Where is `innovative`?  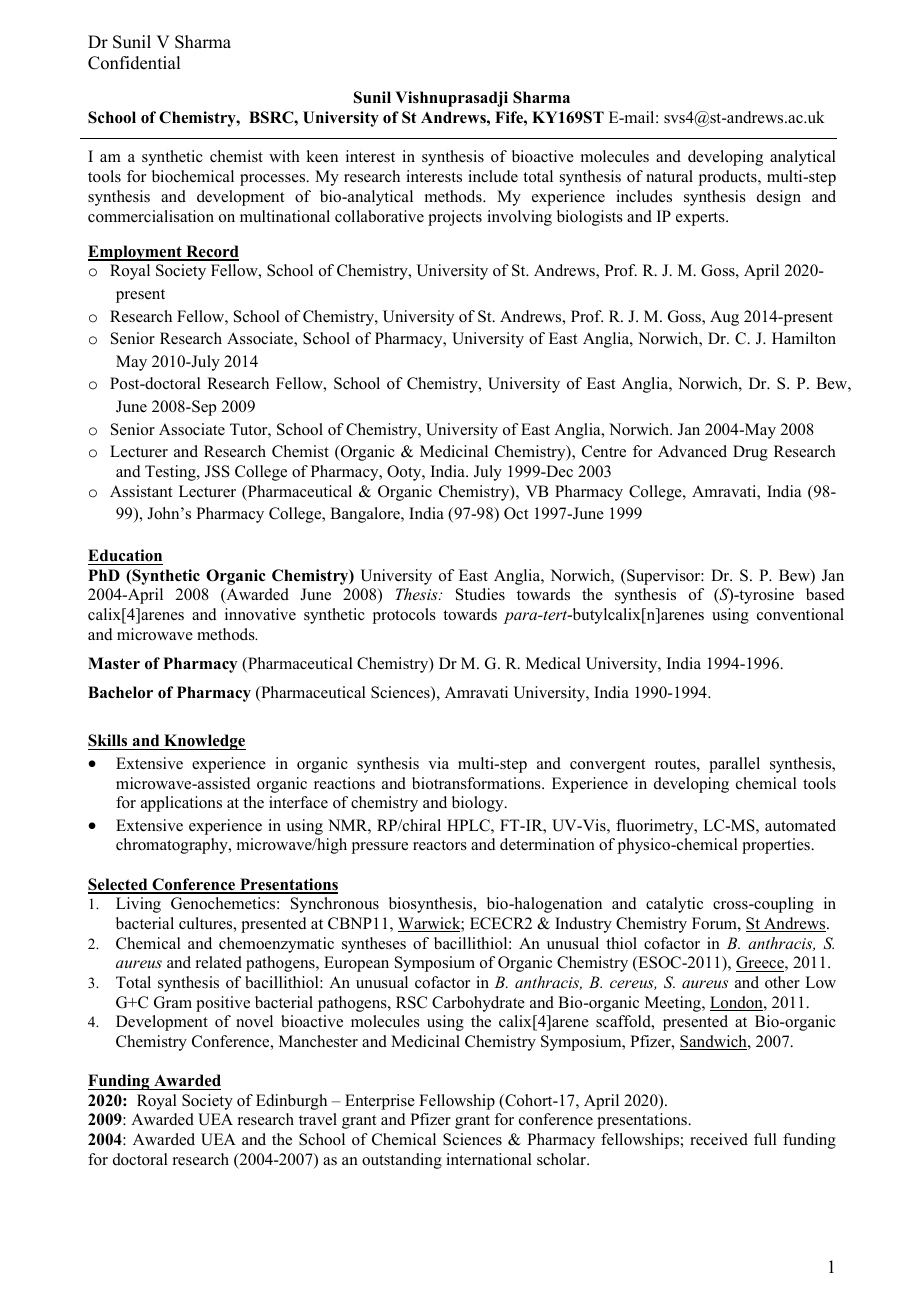
innovative is located at coordinates (260, 614).
